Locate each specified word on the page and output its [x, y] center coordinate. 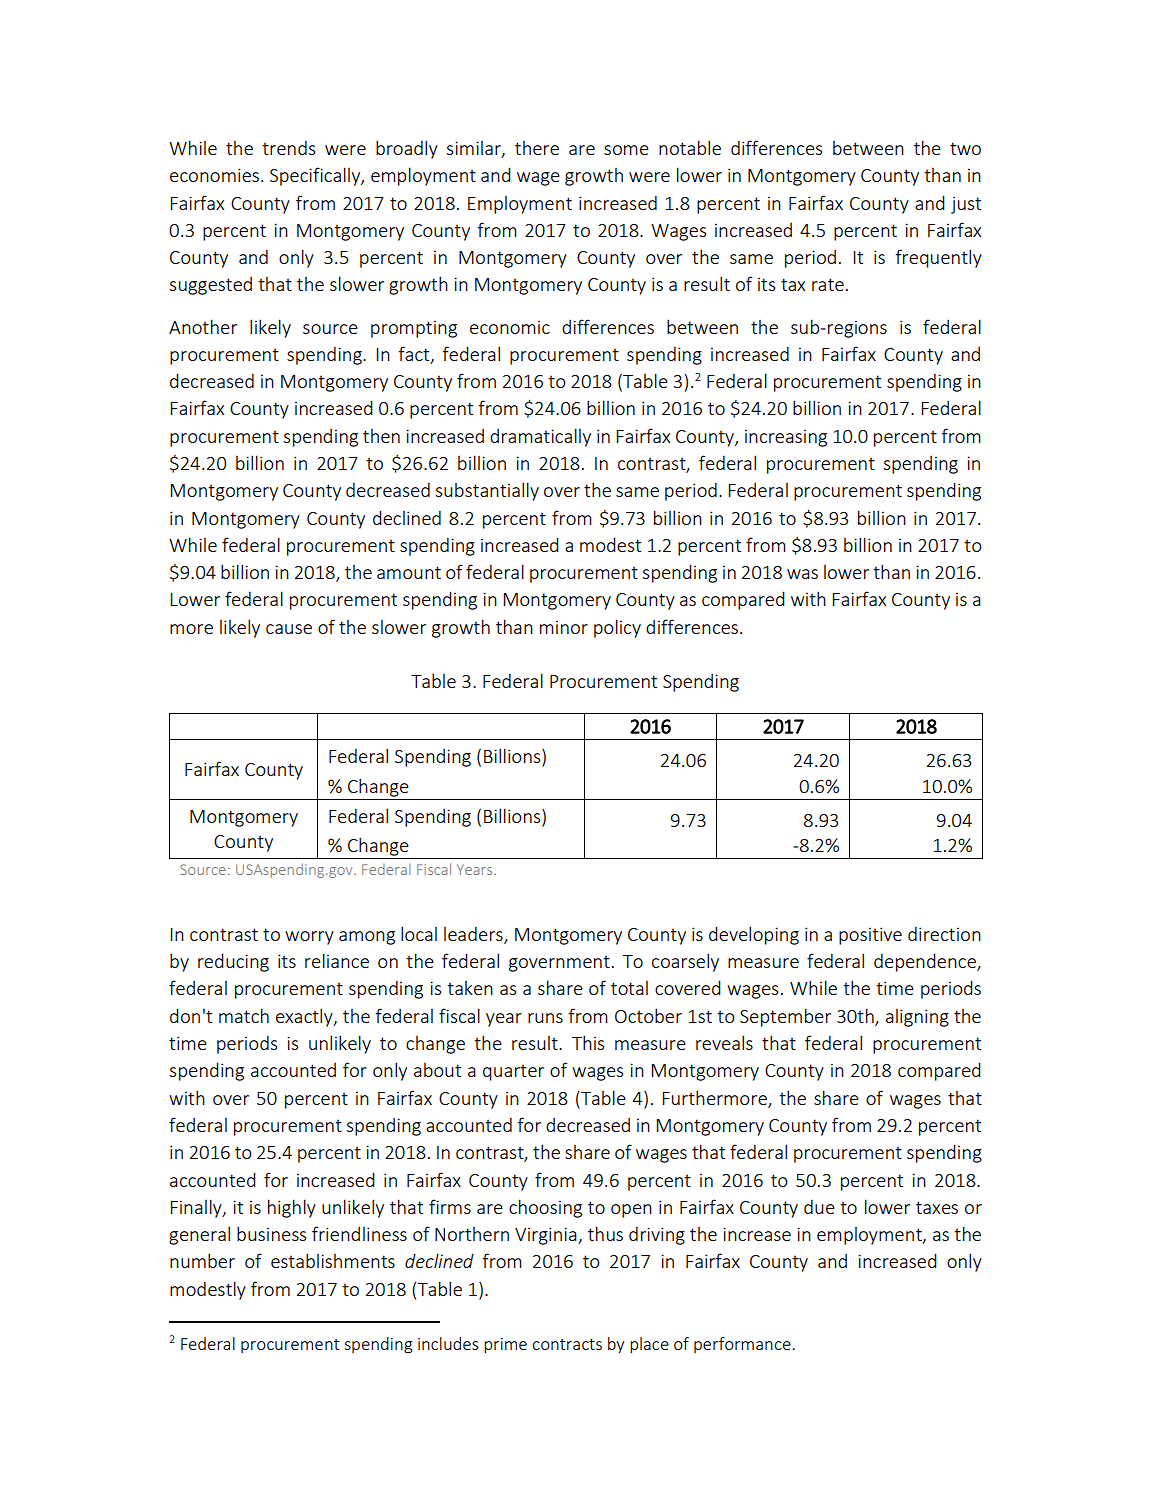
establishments [333, 1260]
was [802, 574]
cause [289, 629]
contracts [567, 1344]
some [626, 150]
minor [564, 627]
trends [288, 147]
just [966, 205]
